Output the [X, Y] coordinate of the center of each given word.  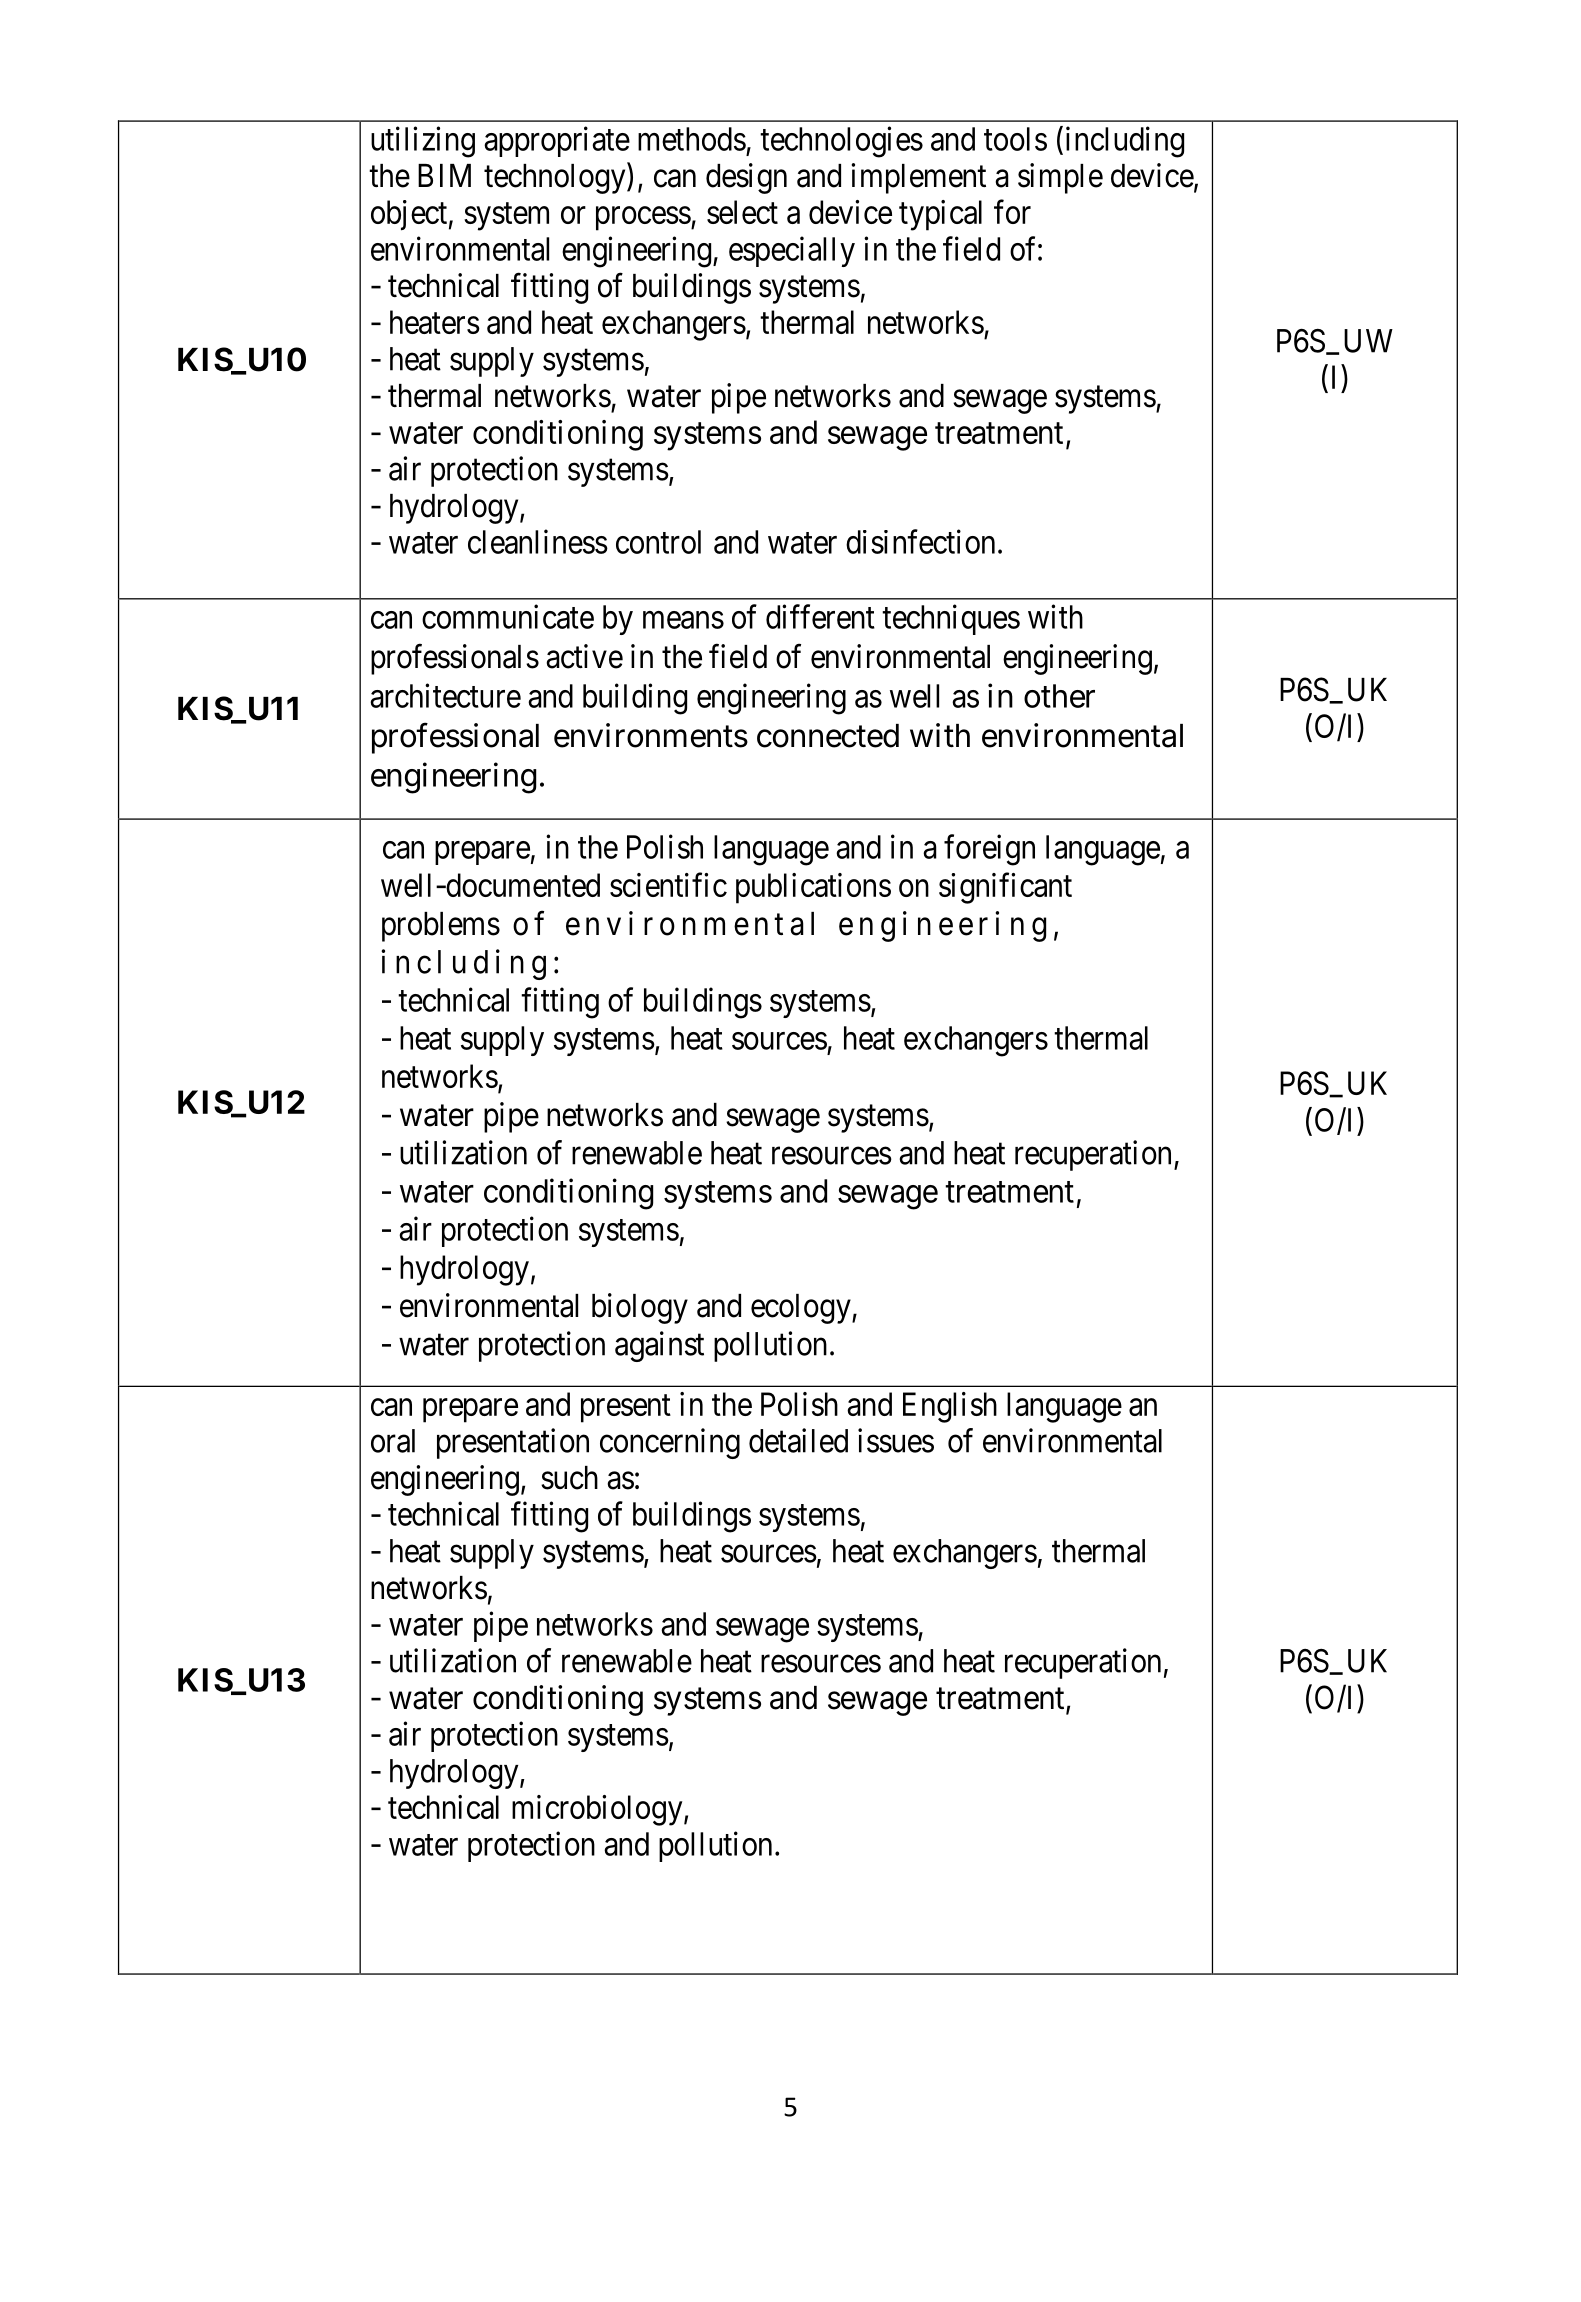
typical [940, 215]
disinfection [920, 541]
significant [1005, 888]
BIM [444, 175]
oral [393, 1441]
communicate [508, 616]
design [746, 178]
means [683, 620]
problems [441, 927]
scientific [668, 885]
